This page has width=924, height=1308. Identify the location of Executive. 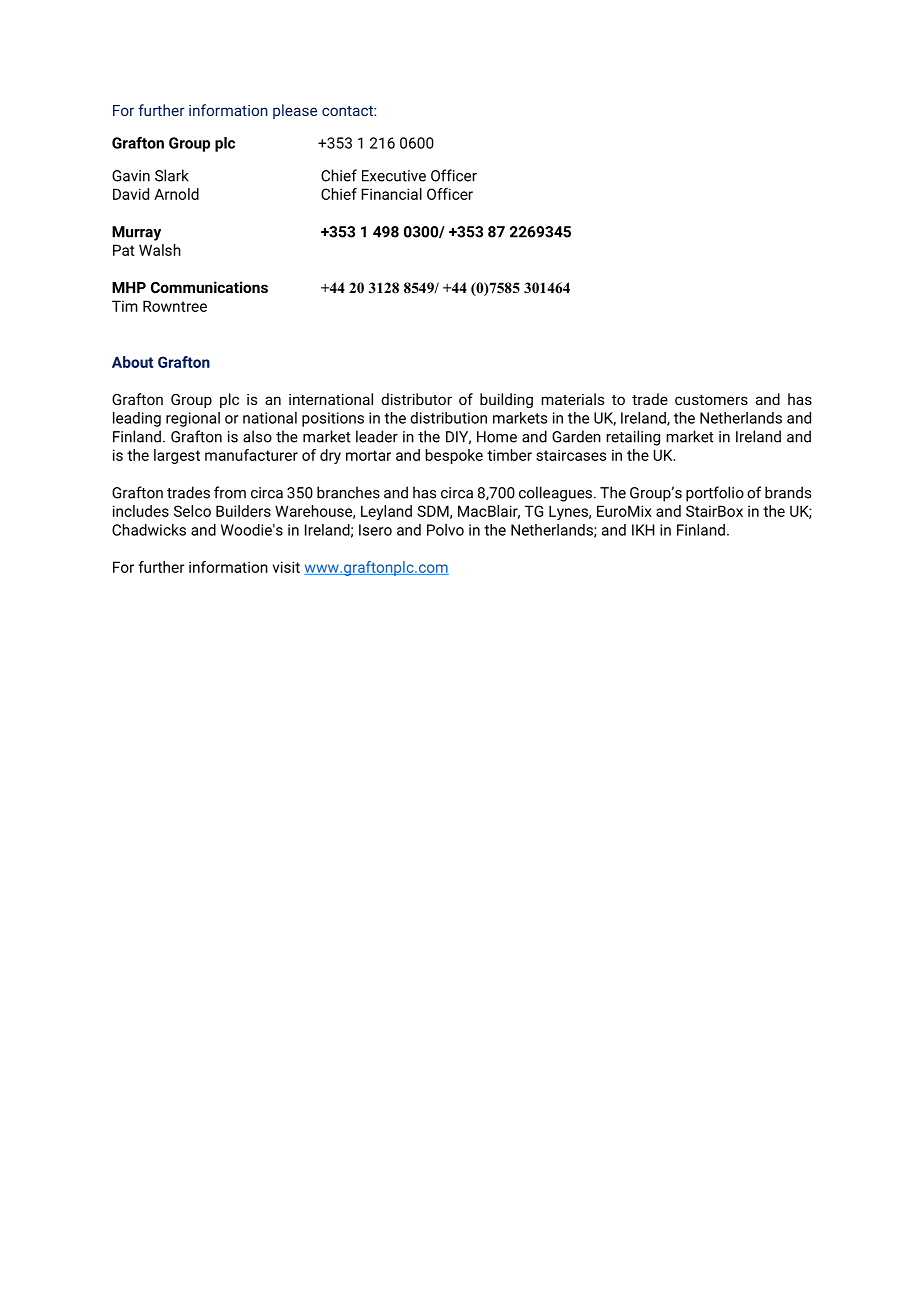
(394, 176).
